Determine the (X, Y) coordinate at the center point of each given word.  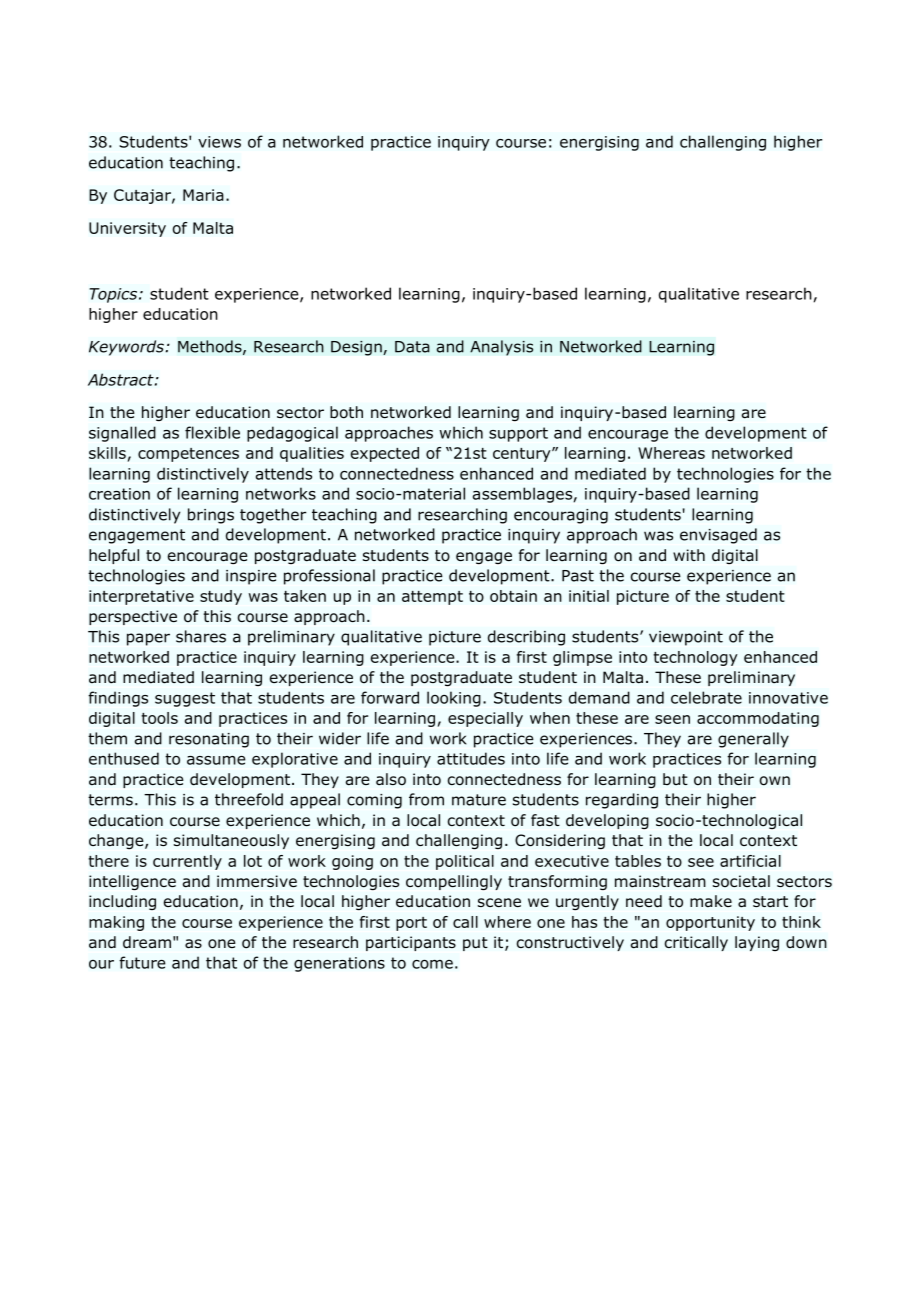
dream (147, 942)
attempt (432, 598)
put (475, 944)
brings (211, 516)
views (219, 142)
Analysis (502, 348)
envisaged (718, 536)
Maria (203, 195)
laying (757, 943)
